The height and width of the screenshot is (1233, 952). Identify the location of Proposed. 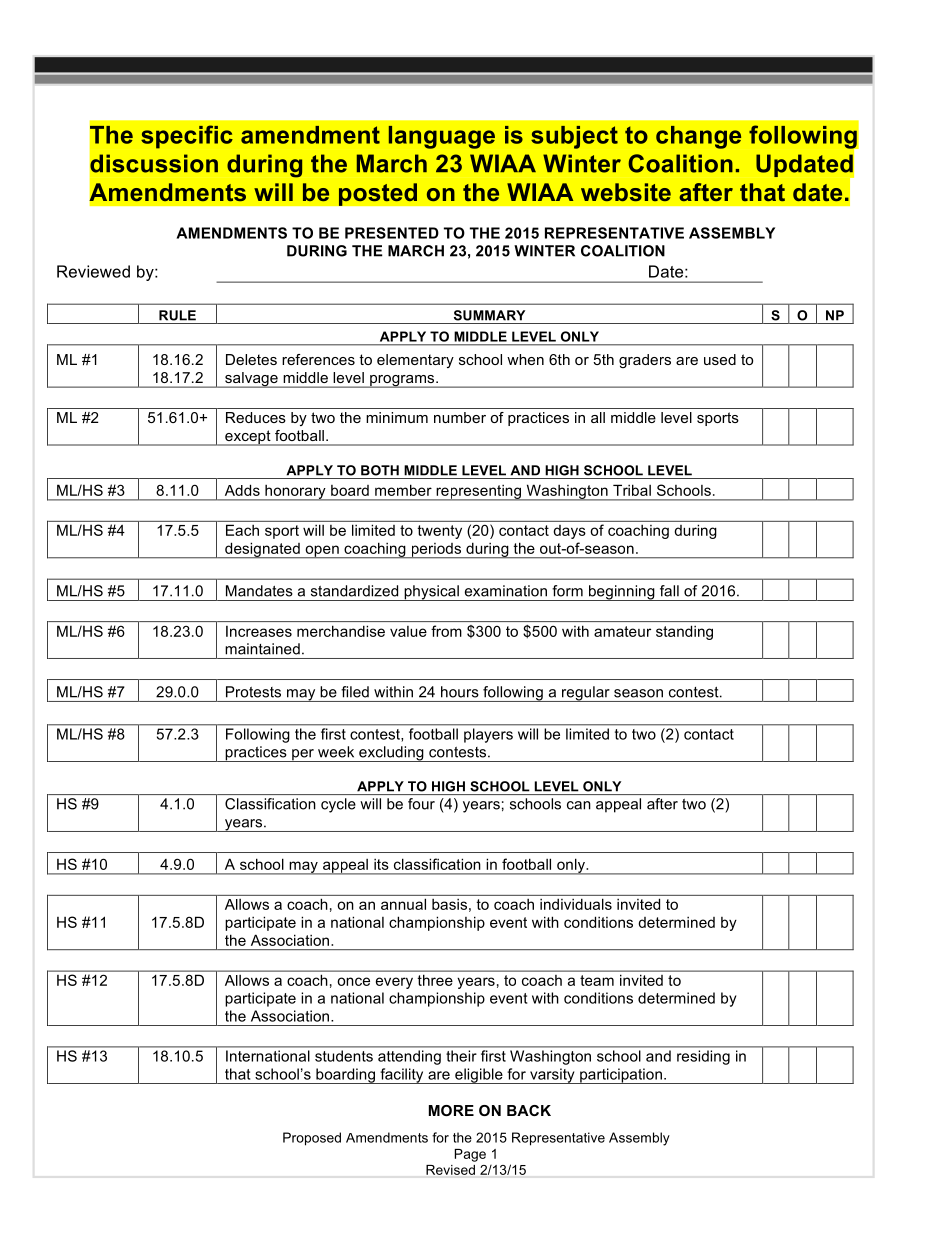
(312, 1139).
